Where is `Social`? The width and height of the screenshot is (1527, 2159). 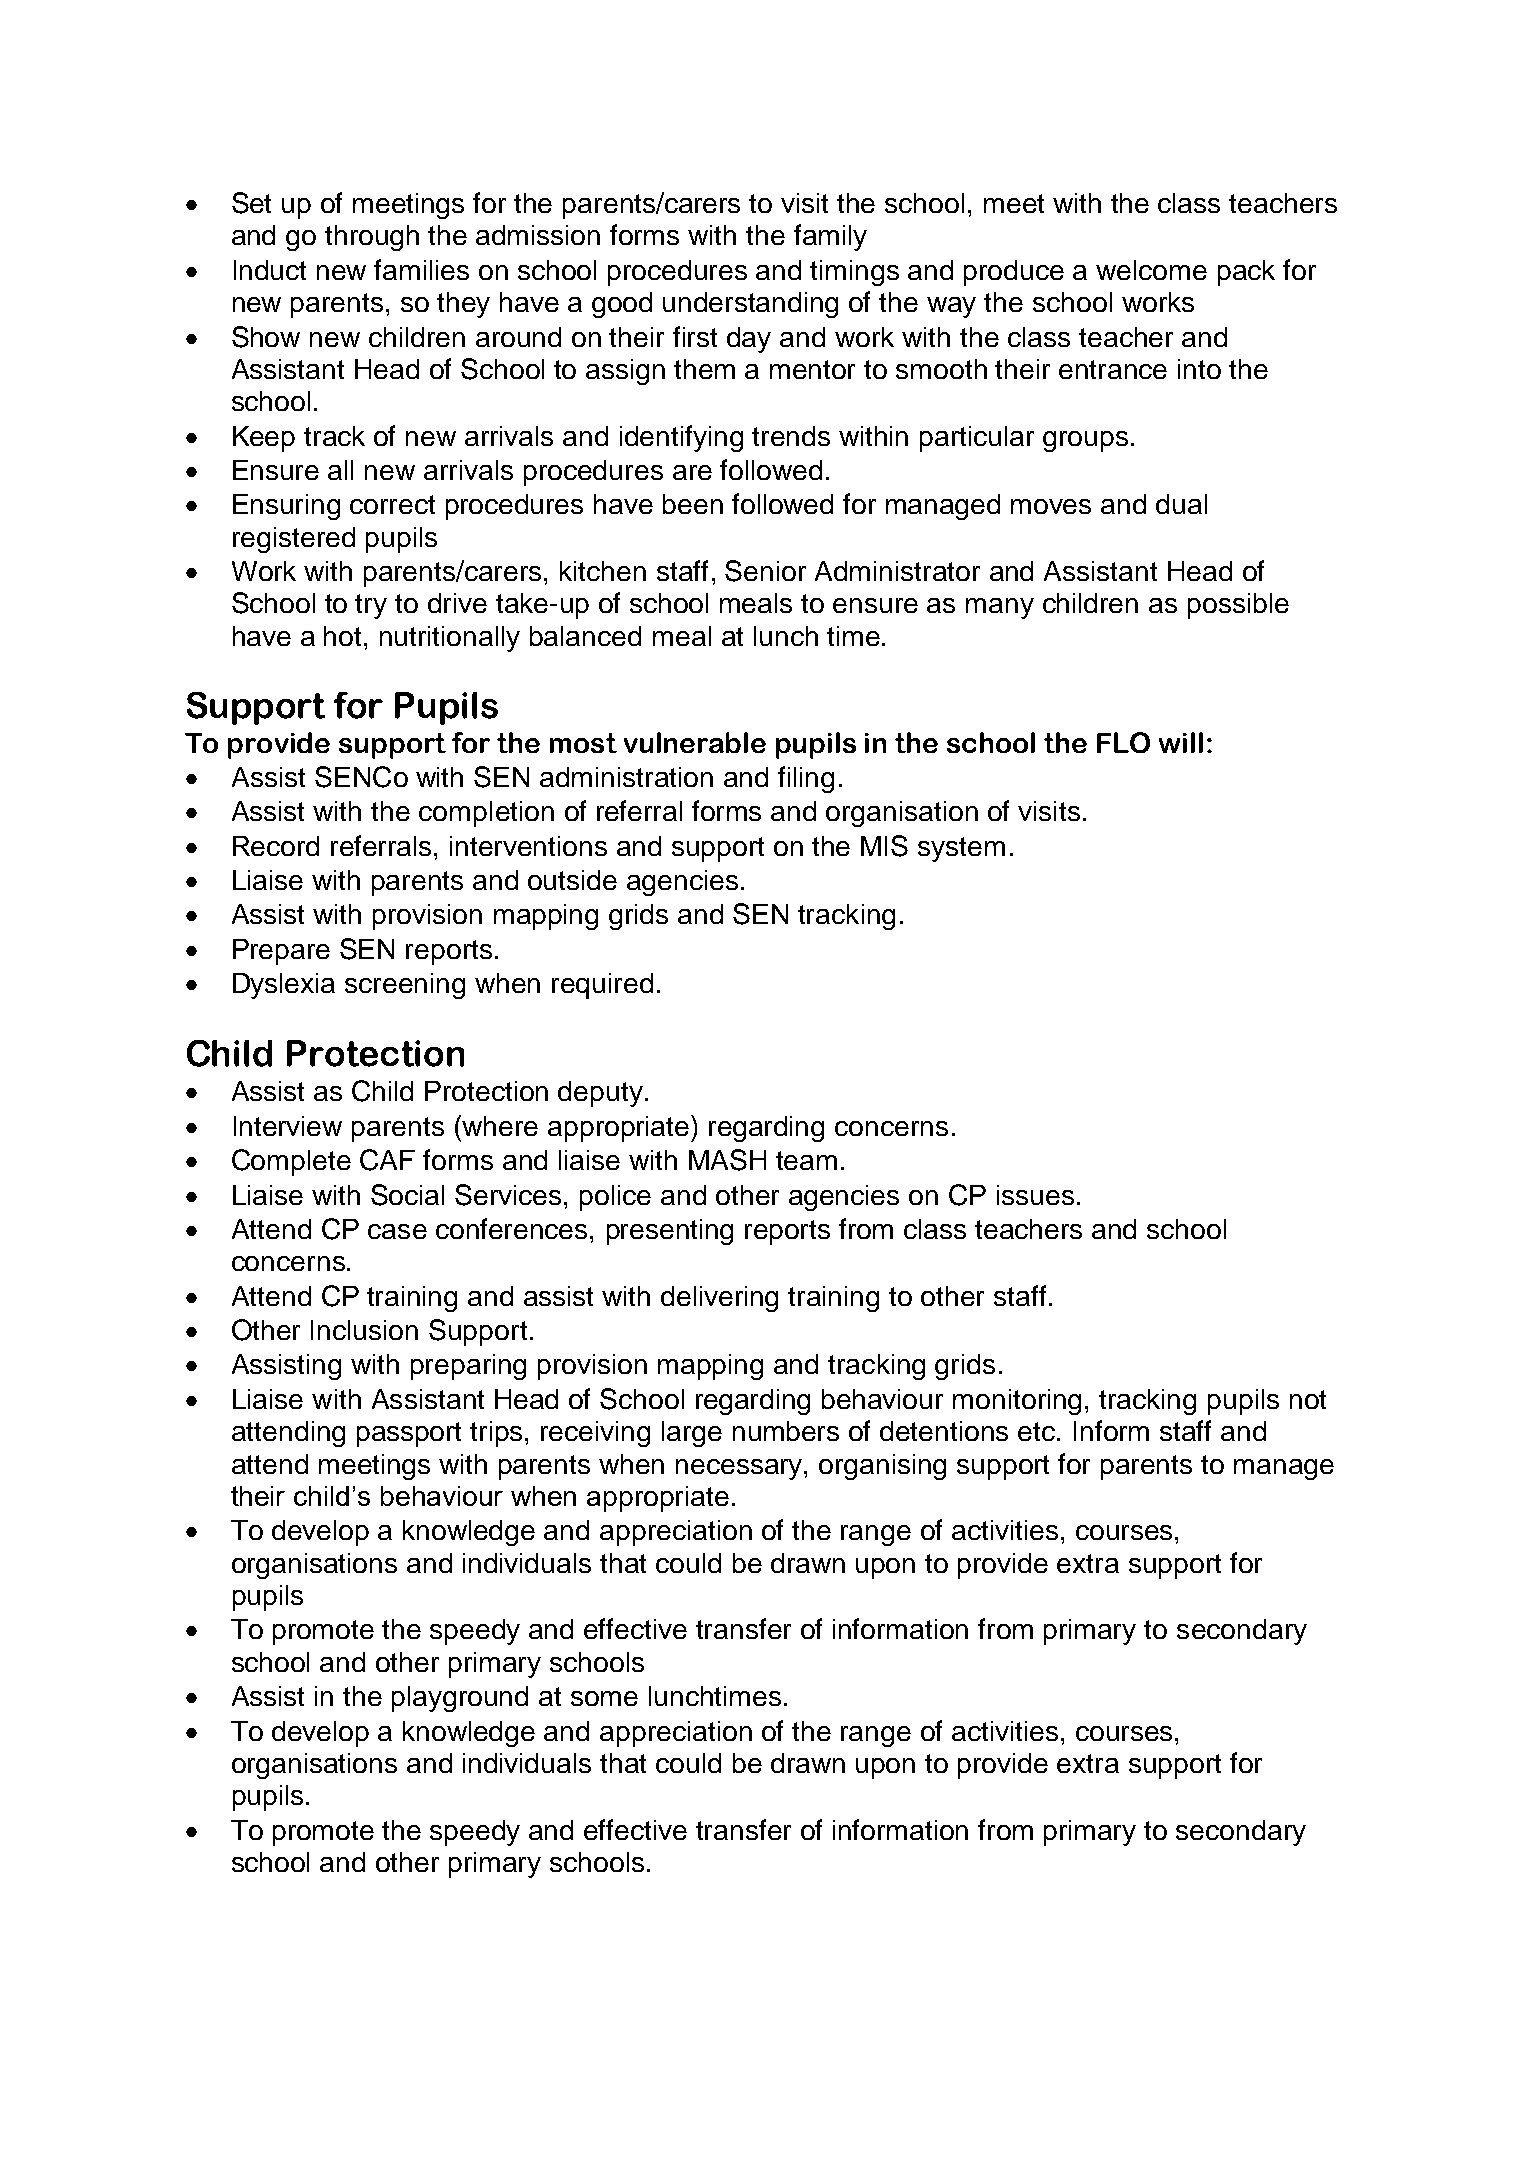 Social is located at coordinates (407, 1195).
